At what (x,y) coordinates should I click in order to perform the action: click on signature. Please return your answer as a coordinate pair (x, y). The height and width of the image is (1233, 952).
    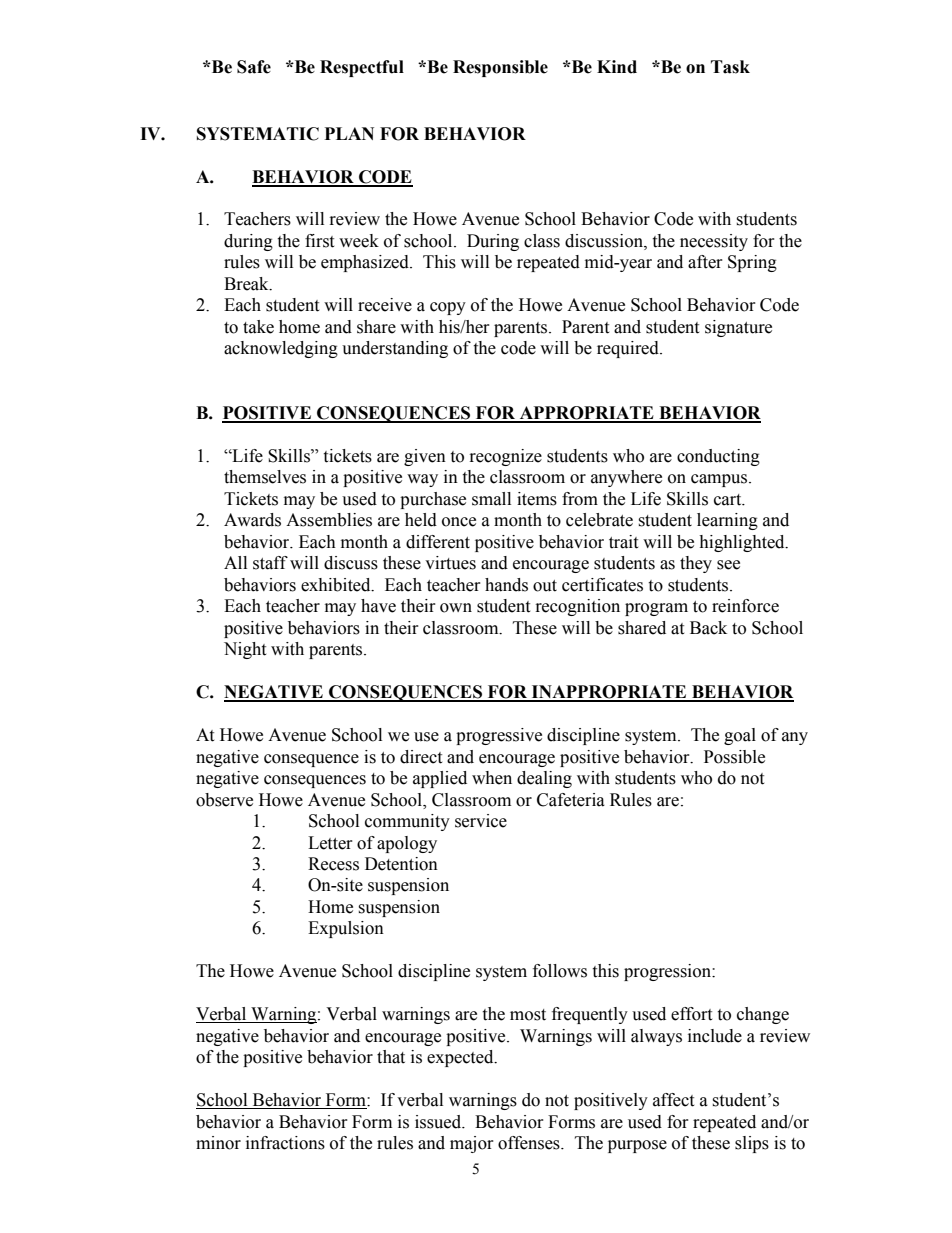
    Looking at the image, I should click on (738, 328).
